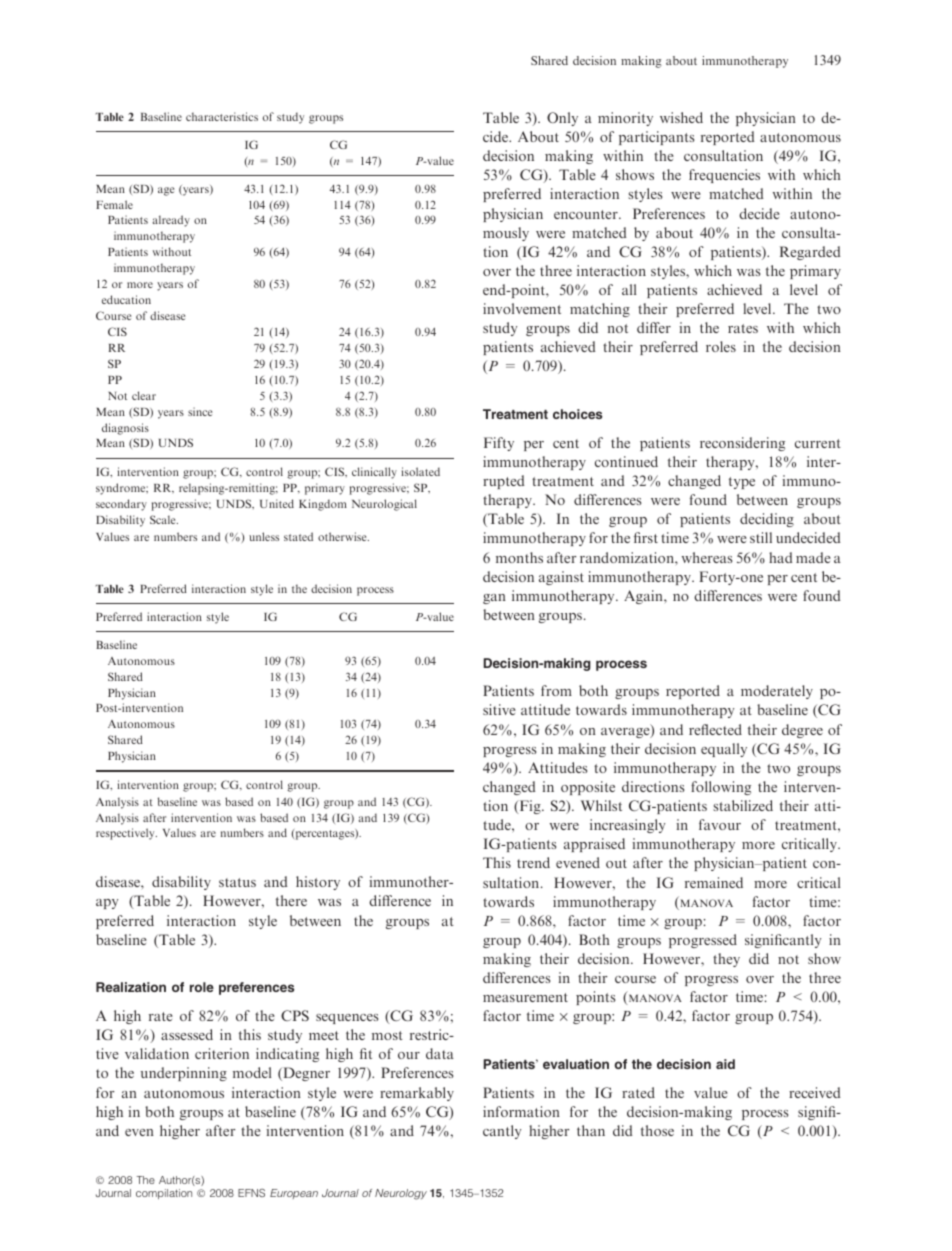  What do you see at coordinates (499, 444) in the document?
I see `Fifty` at bounding box center [499, 444].
